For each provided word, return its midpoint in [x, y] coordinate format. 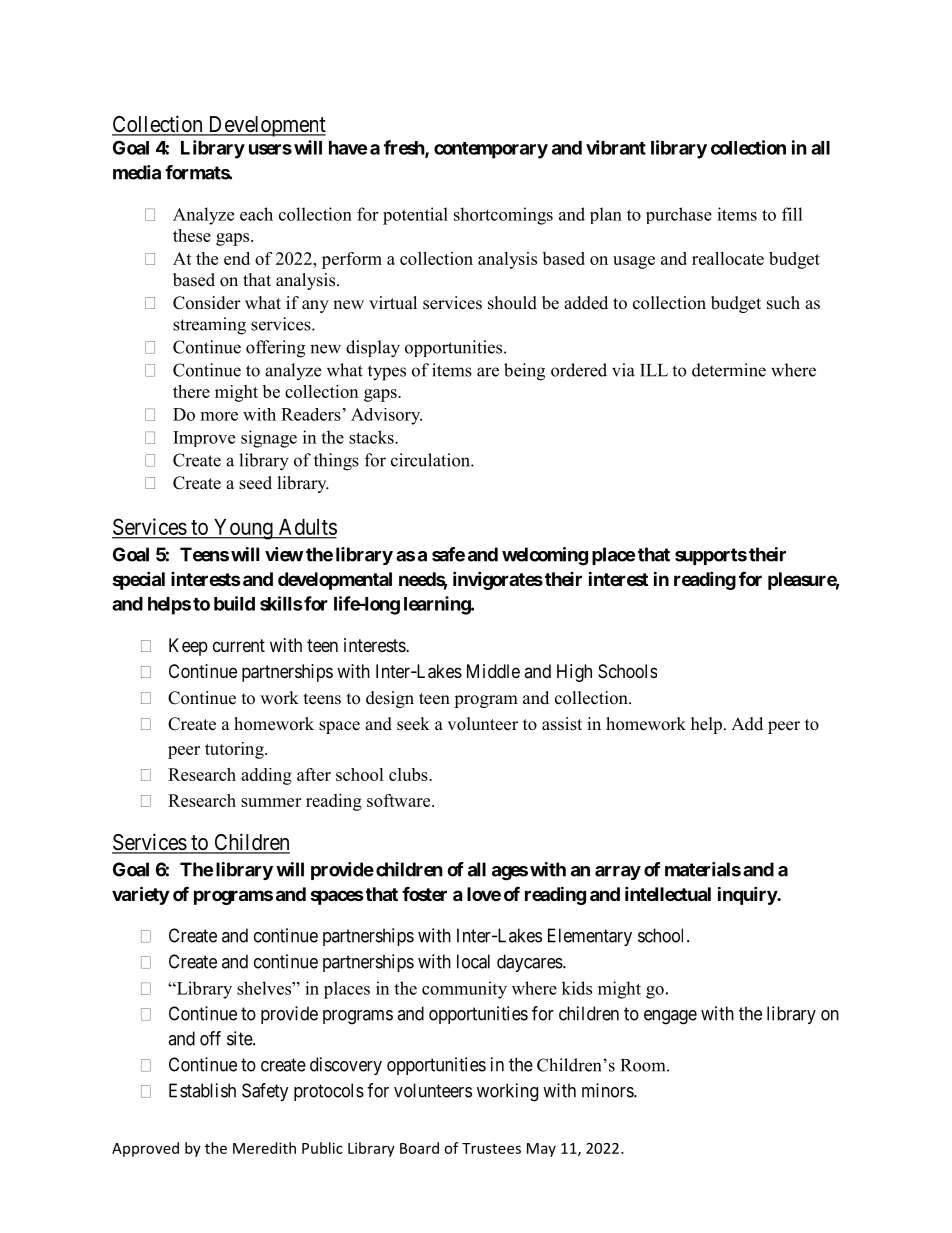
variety [140, 895]
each [256, 214]
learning [438, 605]
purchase [679, 215]
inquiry [748, 895]
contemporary [491, 150]
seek [413, 724]
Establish [202, 1090]
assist [562, 724]
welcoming [545, 556]
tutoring [235, 750]
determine [729, 370]
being [524, 372]
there [191, 391]
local [473, 961]
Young [243, 529]
